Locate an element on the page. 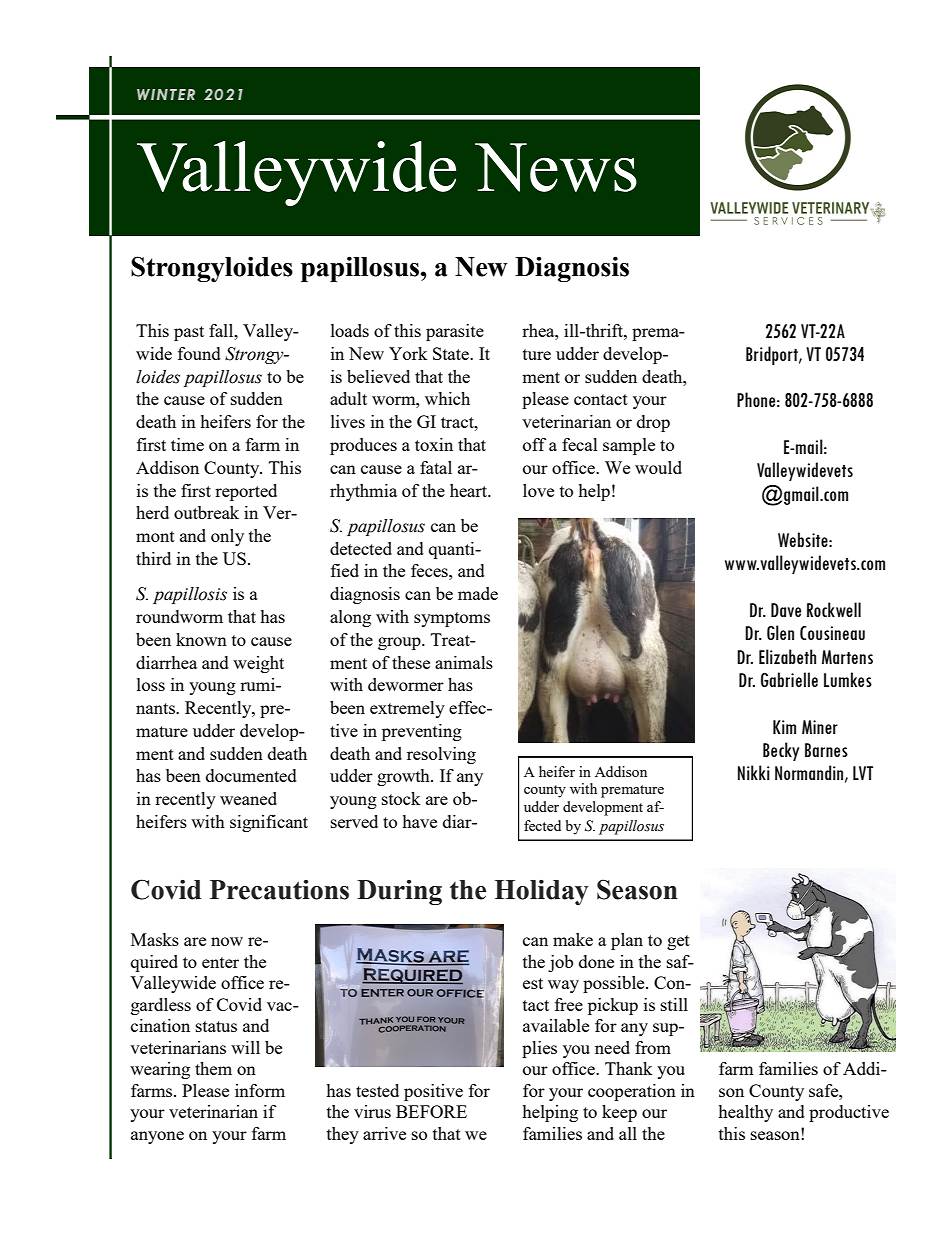  Dave is located at coordinates (786, 610).
